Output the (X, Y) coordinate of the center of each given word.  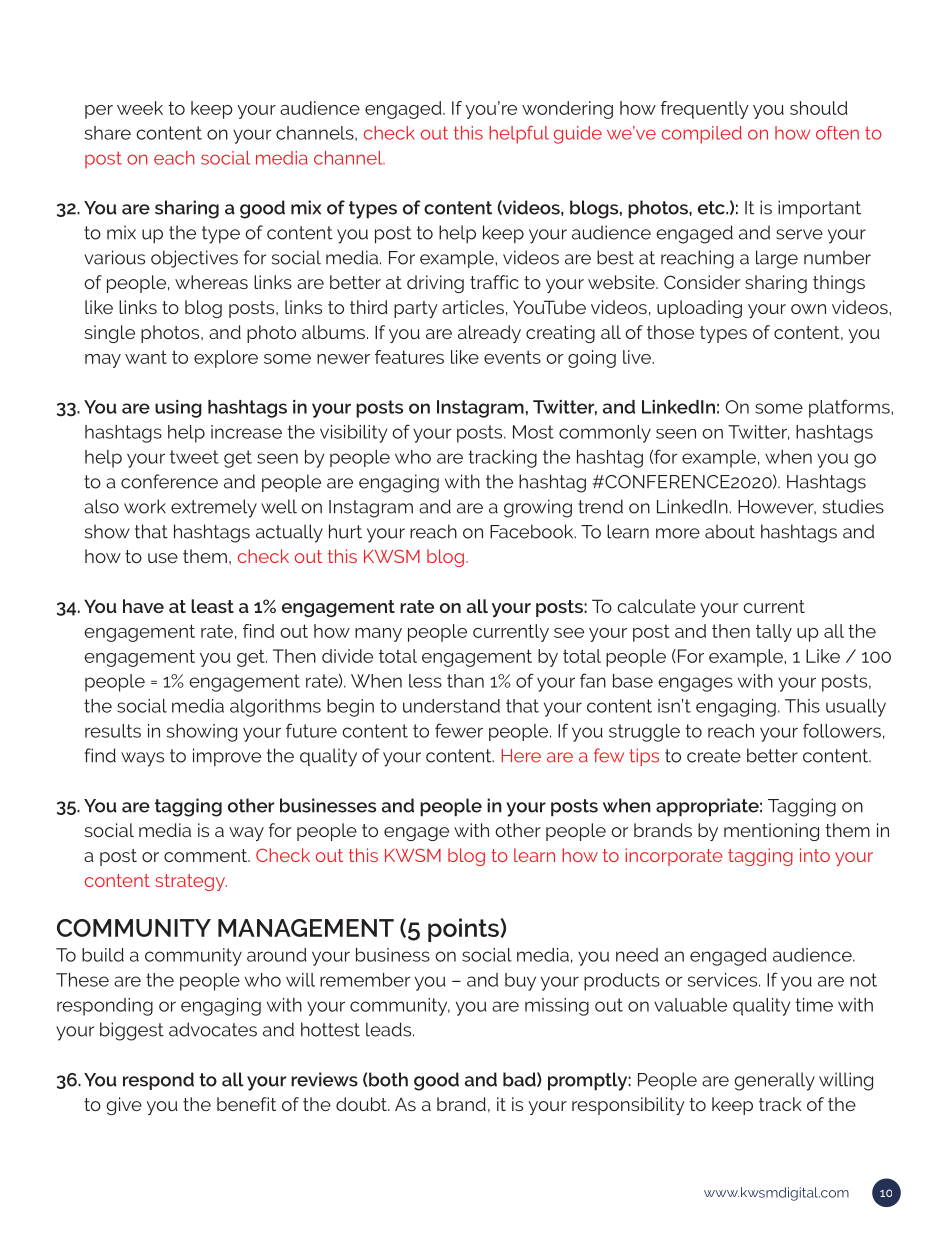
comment (206, 855)
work (145, 506)
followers (842, 730)
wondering (567, 110)
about (730, 531)
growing (538, 508)
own (808, 309)
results (113, 731)
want (146, 357)
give (124, 1106)
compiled (702, 135)
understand (451, 706)
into (815, 855)
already (489, 334)
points (464, 930)
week (140, 108)
